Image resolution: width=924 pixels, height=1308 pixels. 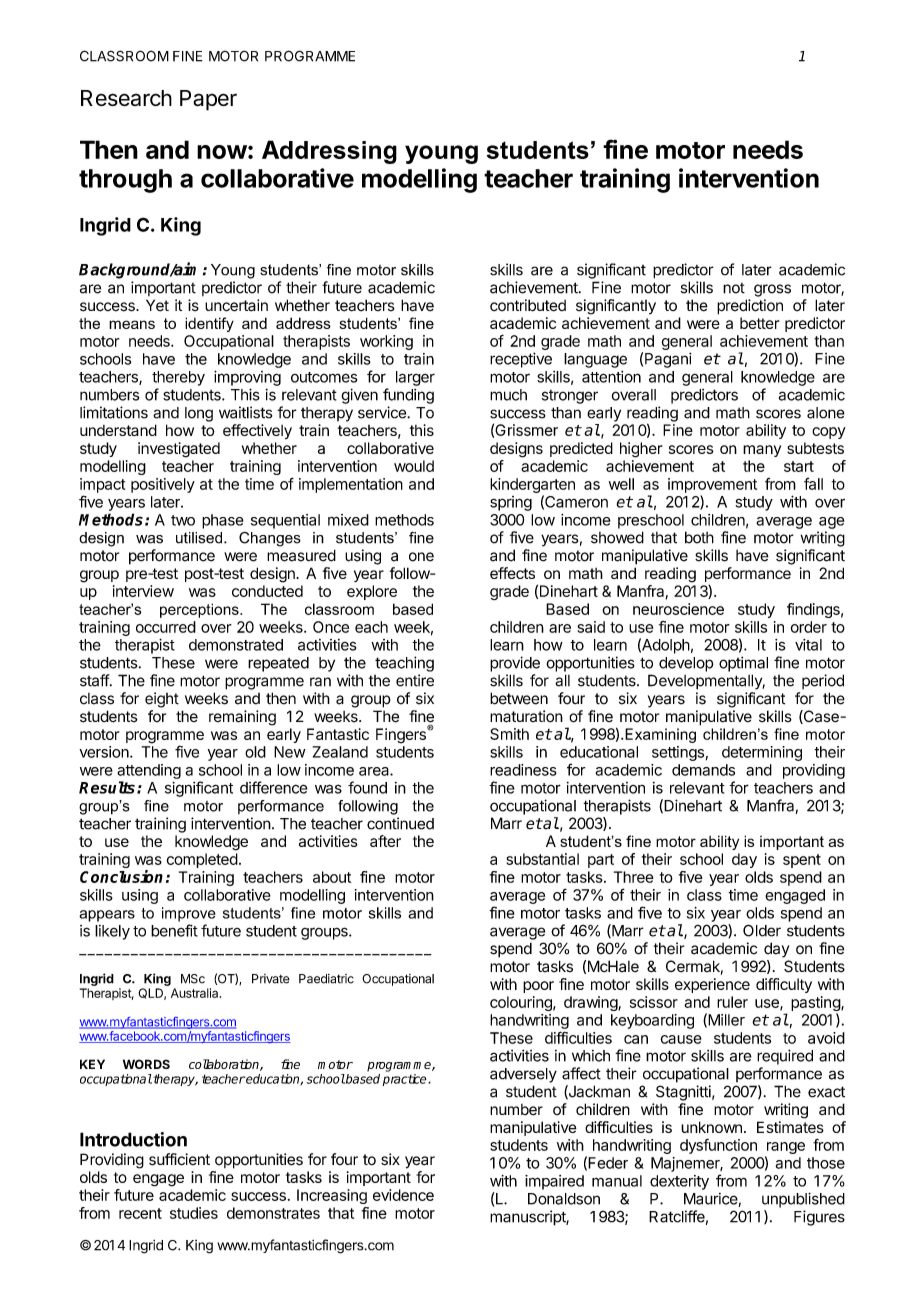 What do you see at coordinates (743, 664) in the screenshot?
I see `optimal` at bounding box center [743, 664].
